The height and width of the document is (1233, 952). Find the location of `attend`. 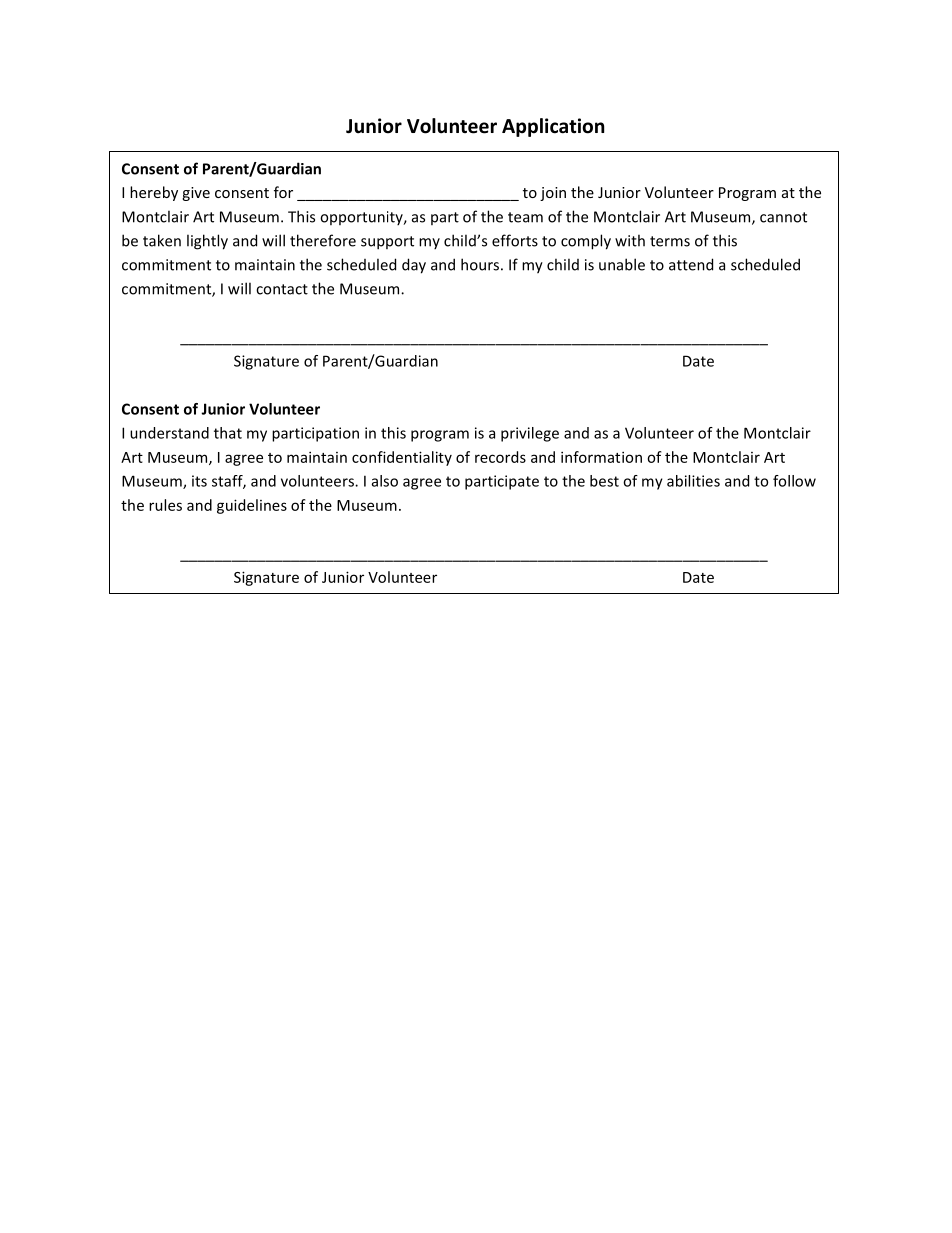

attend is located at coordinates (691, 264).
